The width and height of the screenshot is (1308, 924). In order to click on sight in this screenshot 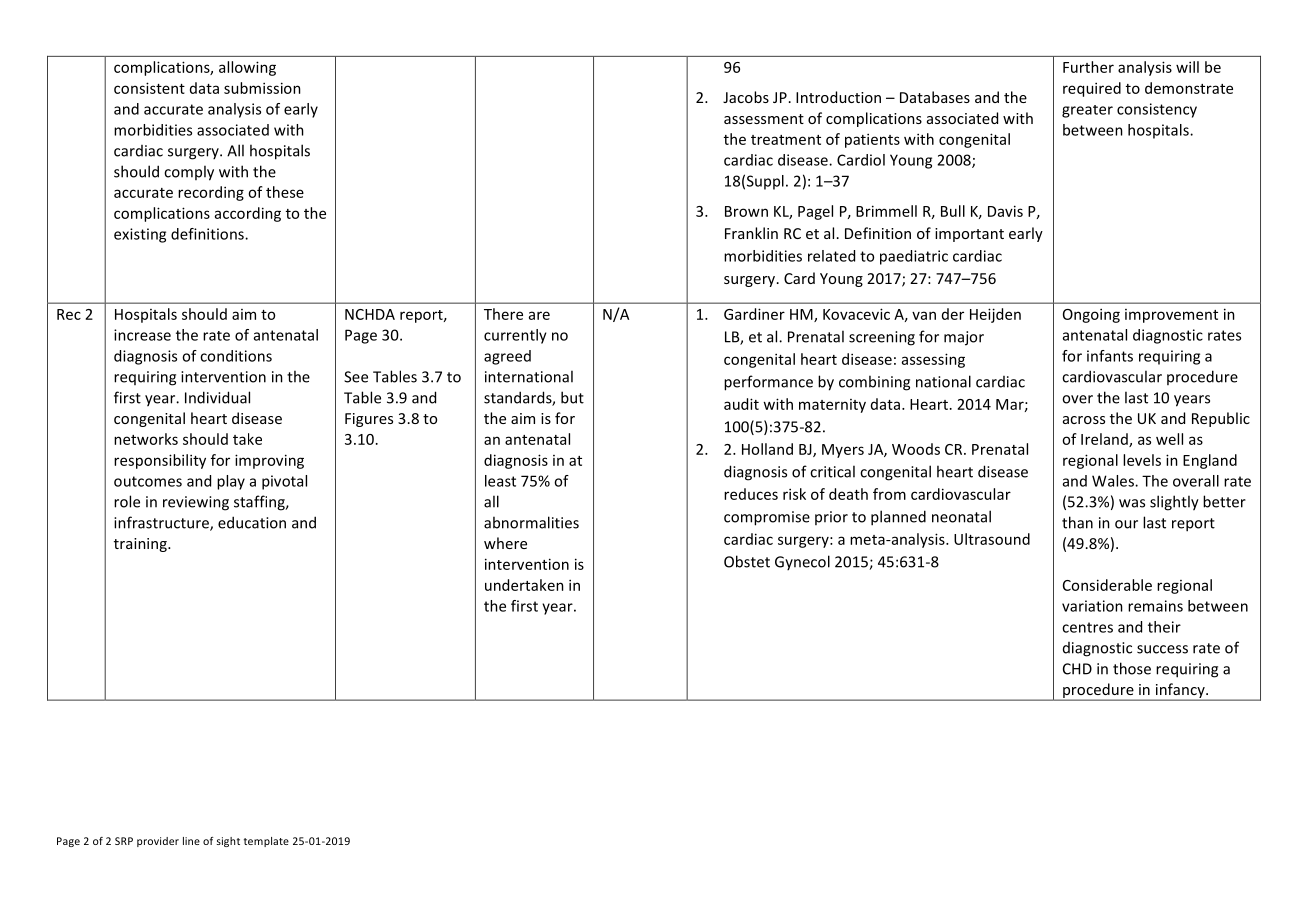, I will do `click(228, 842)`.
